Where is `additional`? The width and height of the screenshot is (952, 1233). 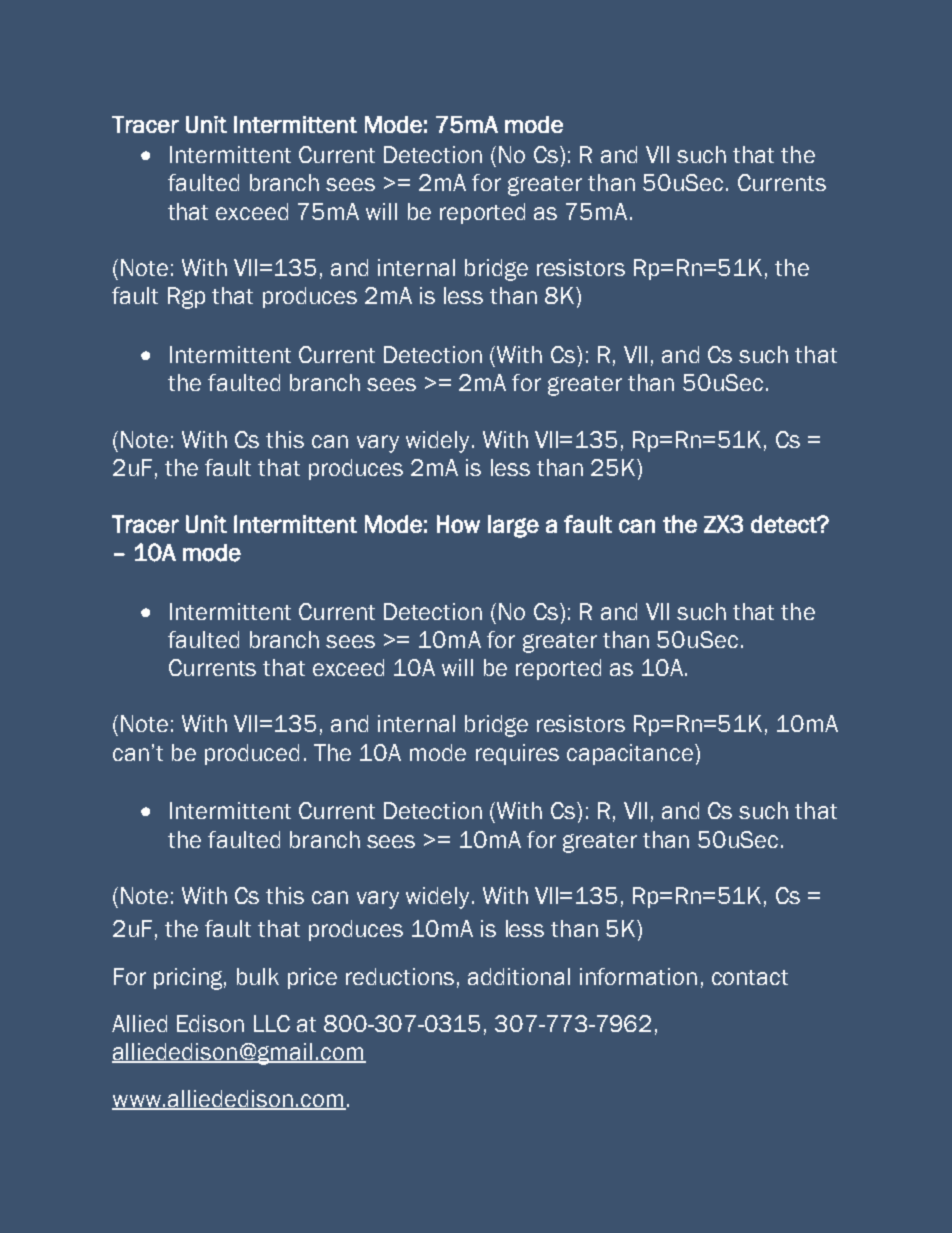 additional is located at coordinates (519, 976).
